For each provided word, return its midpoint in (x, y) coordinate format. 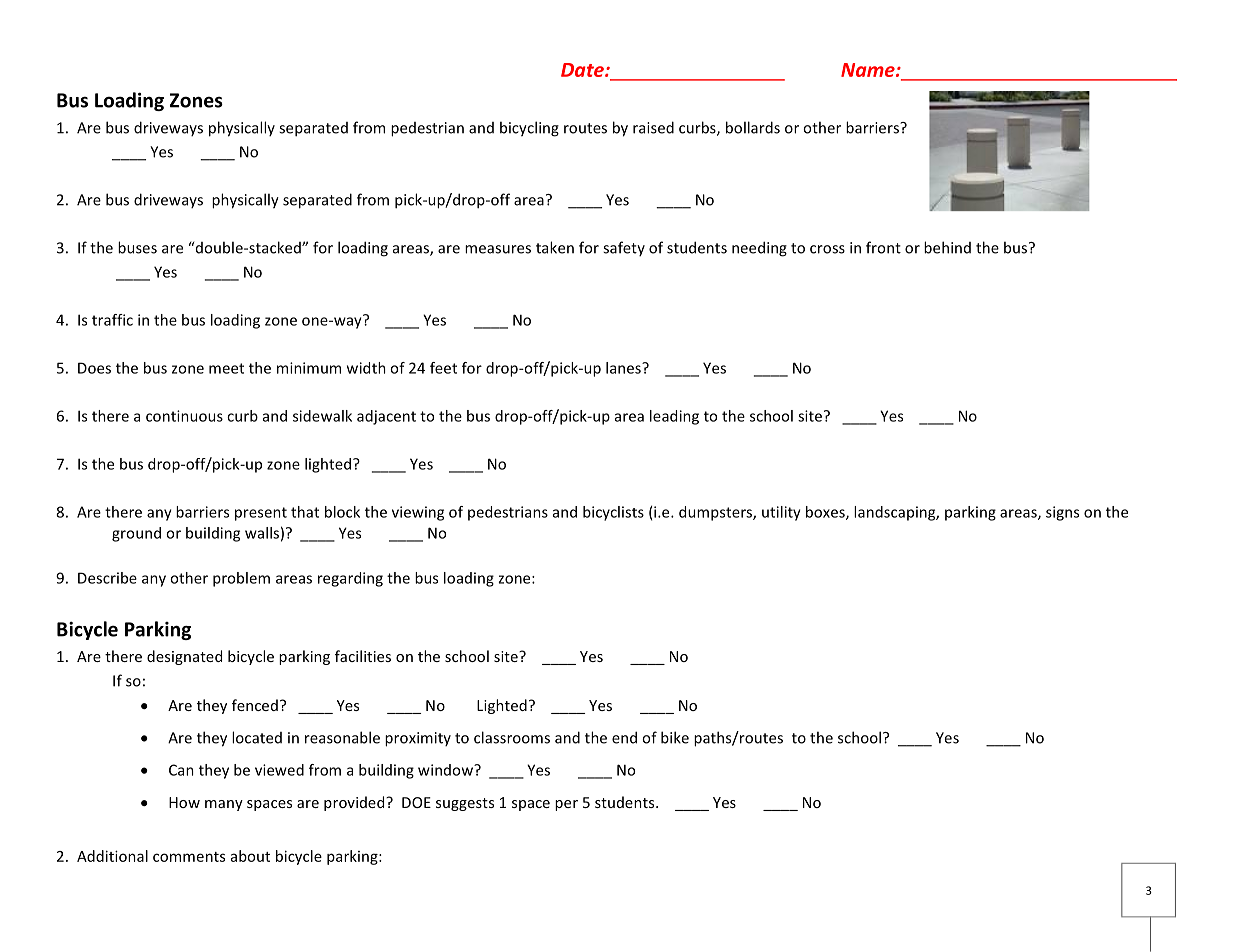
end (624, 737)
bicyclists (613, 513)
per (566, 805)
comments (189, 857)
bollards (753, 127)
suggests (465, 804)
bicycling (529, 129)
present (261, 514)
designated (184, 657)
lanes (624, 368)
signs (1062, 513)
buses (137, 247)
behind (947, 247)
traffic (112, 320)
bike (675, 737)
